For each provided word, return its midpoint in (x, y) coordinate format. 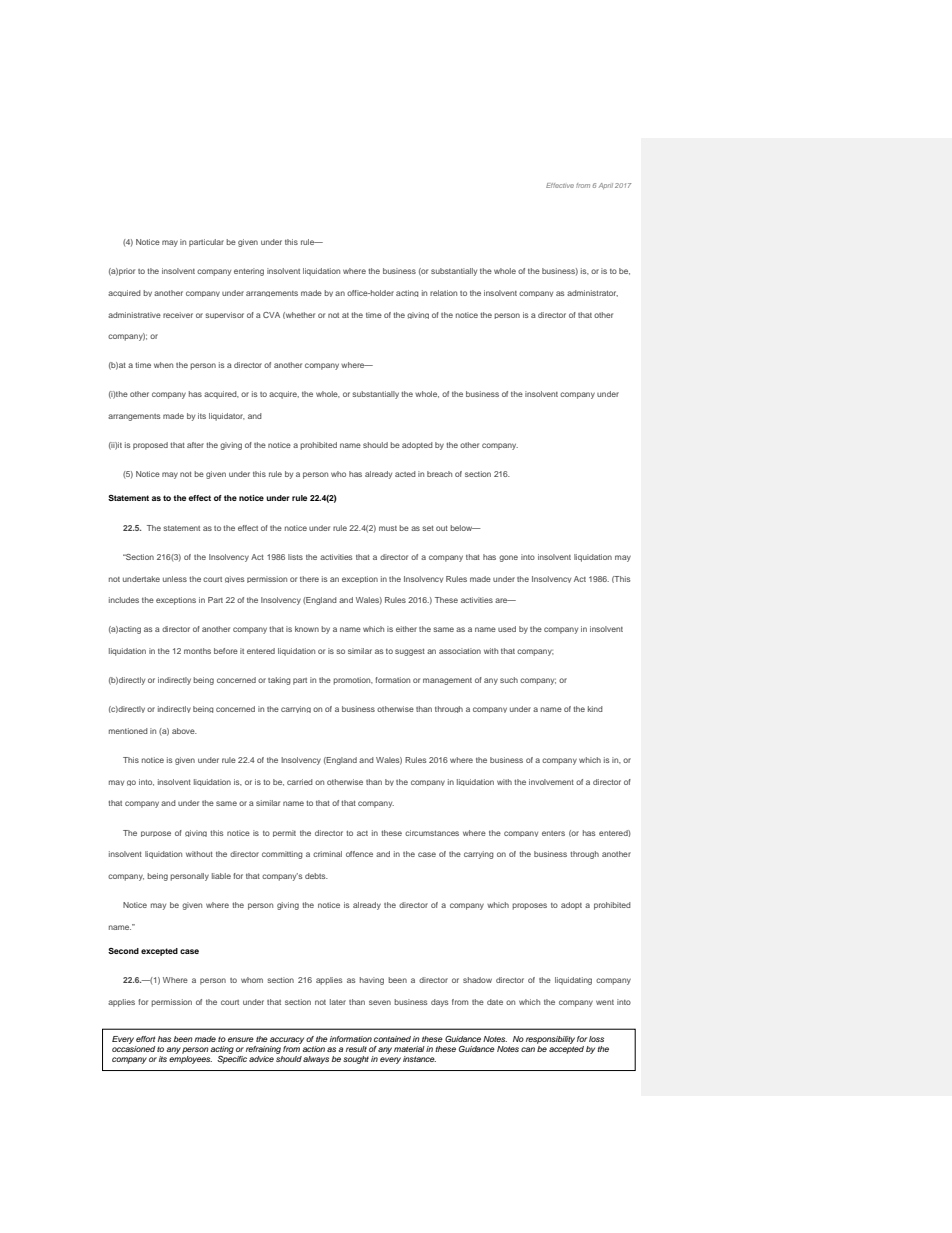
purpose (156, 834)
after (195, 445)
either (406, 629)
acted (405, 474)
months (197, 651)
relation (443, 293)
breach (439, 474)
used (507, 629)
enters (553, 833)
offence (359, 854)
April (606, 186)
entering (249, 272)
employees (190, 1058)
